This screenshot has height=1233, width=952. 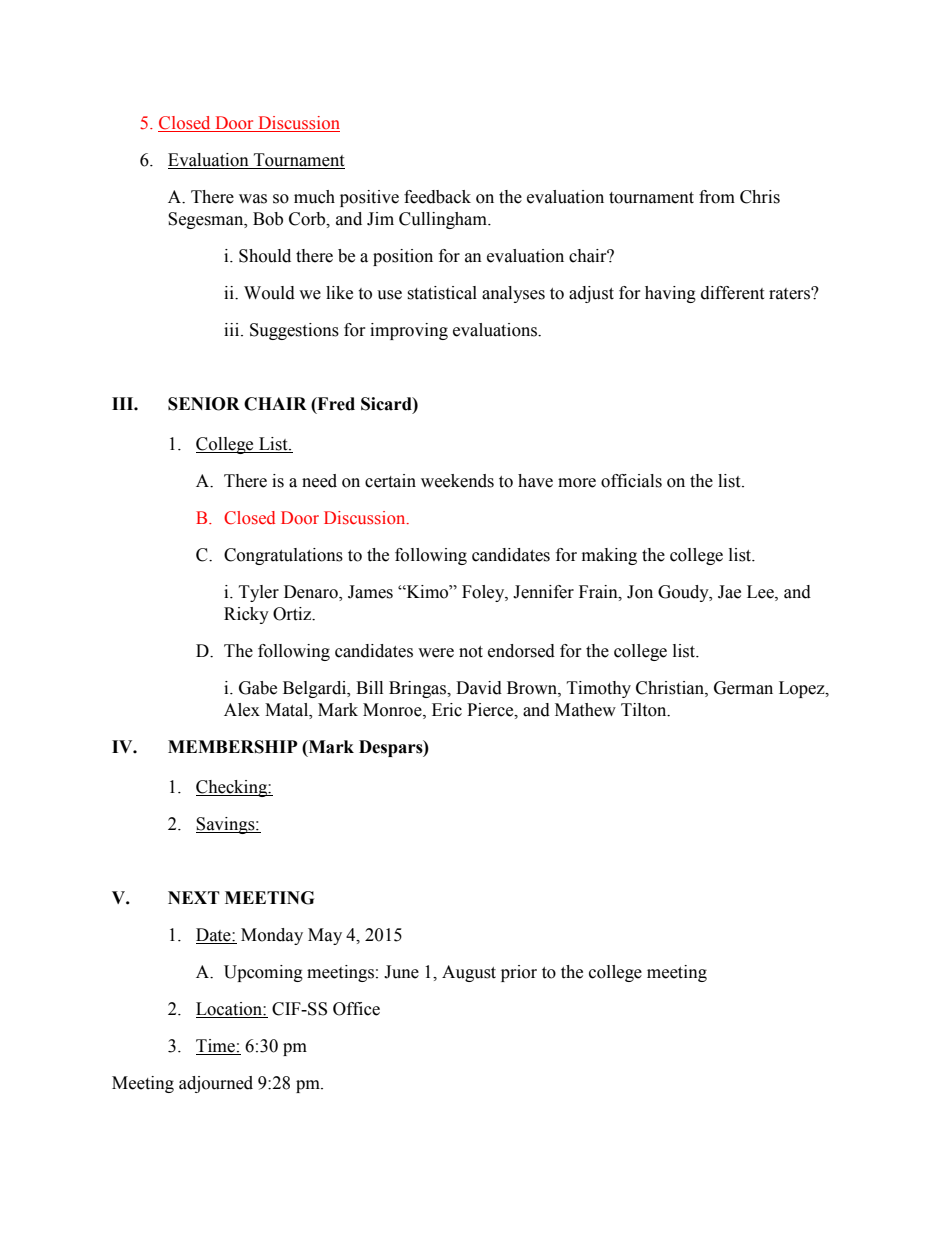 I want to click on endorsed, so click(x=521, y=651).
